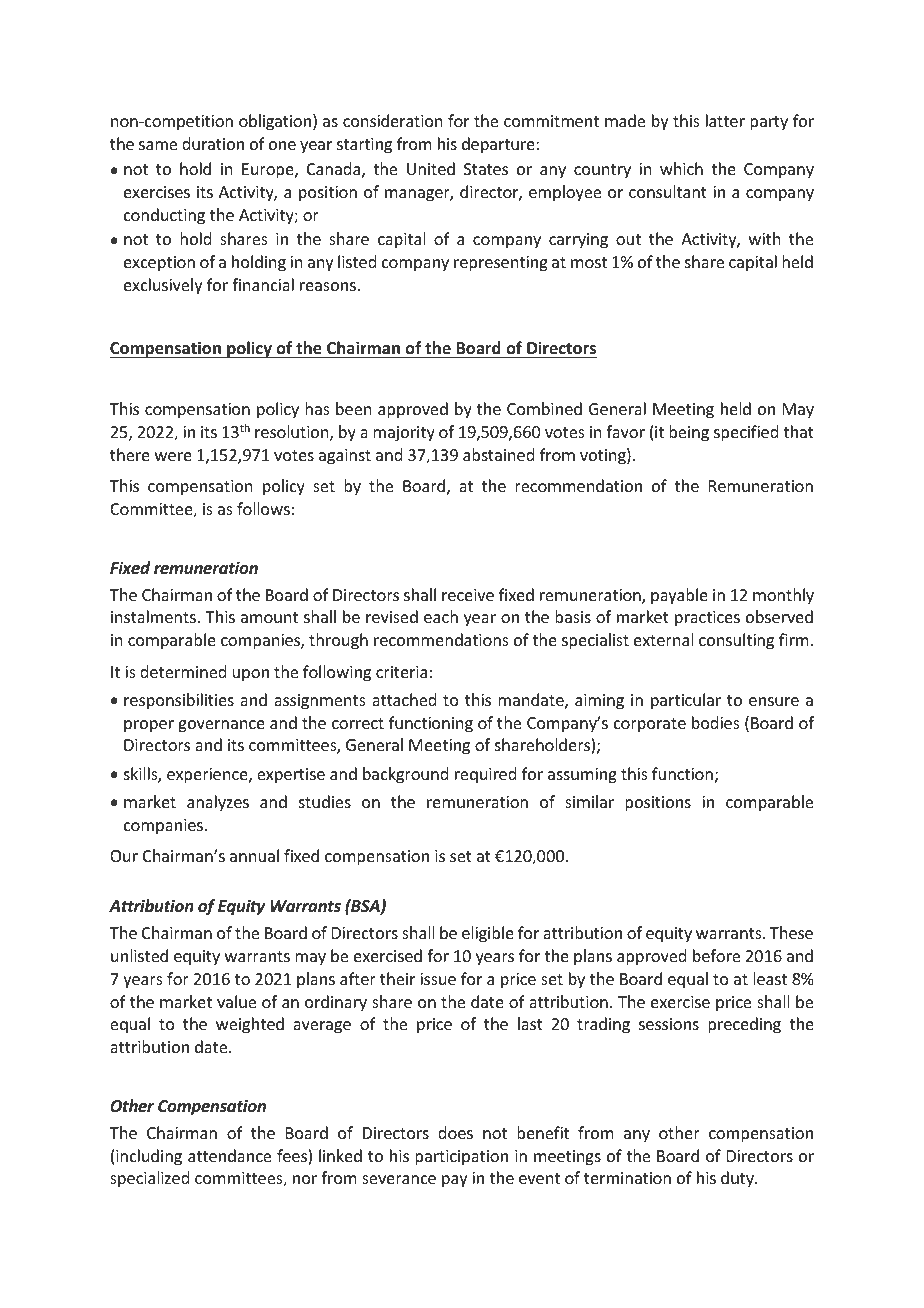 The height and width of the screenshot is (1308, 924). I want to click on participation, so click(461, 1158).
